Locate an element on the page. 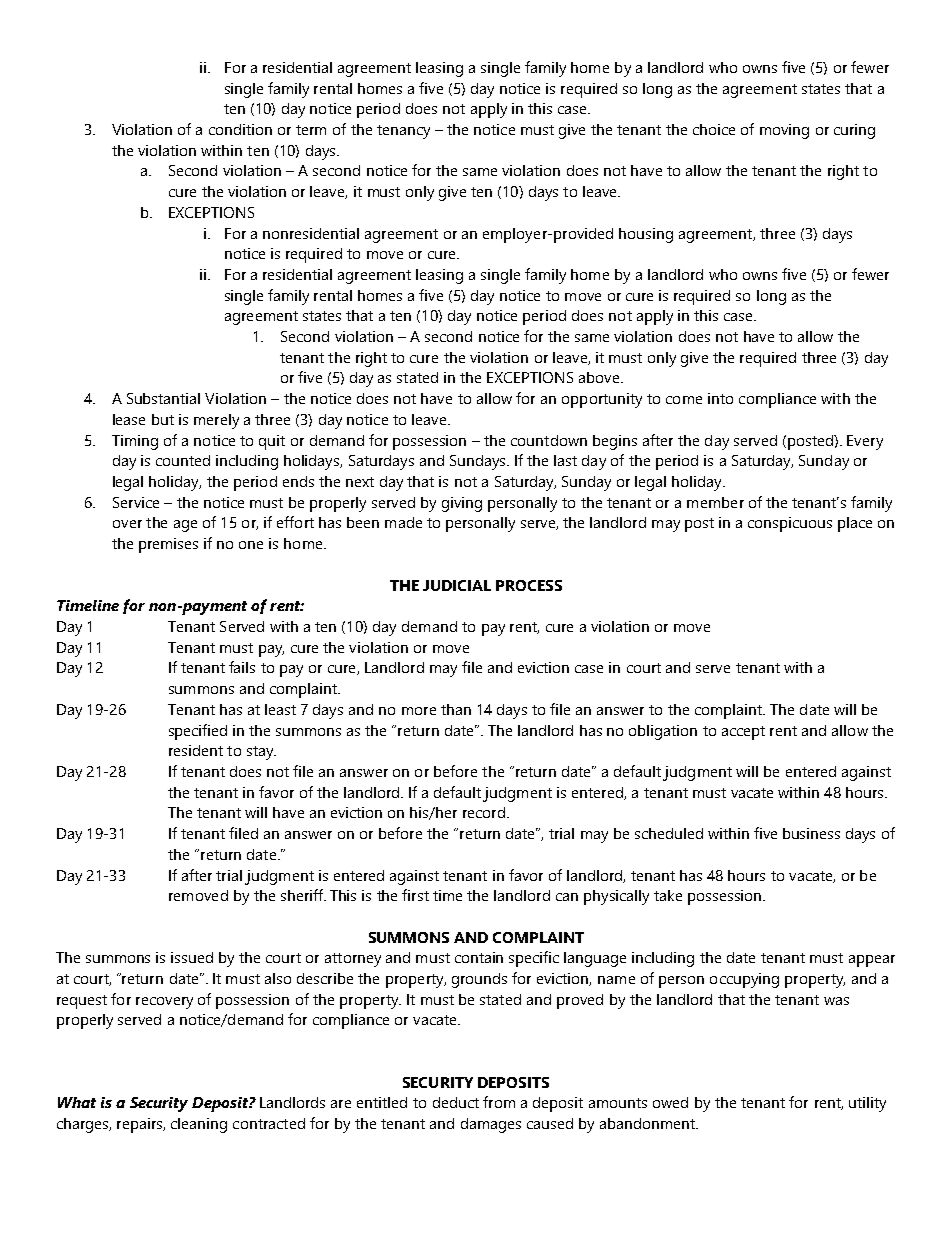 The image size is (952, 1233). into is located at coordinates (720, 398).
